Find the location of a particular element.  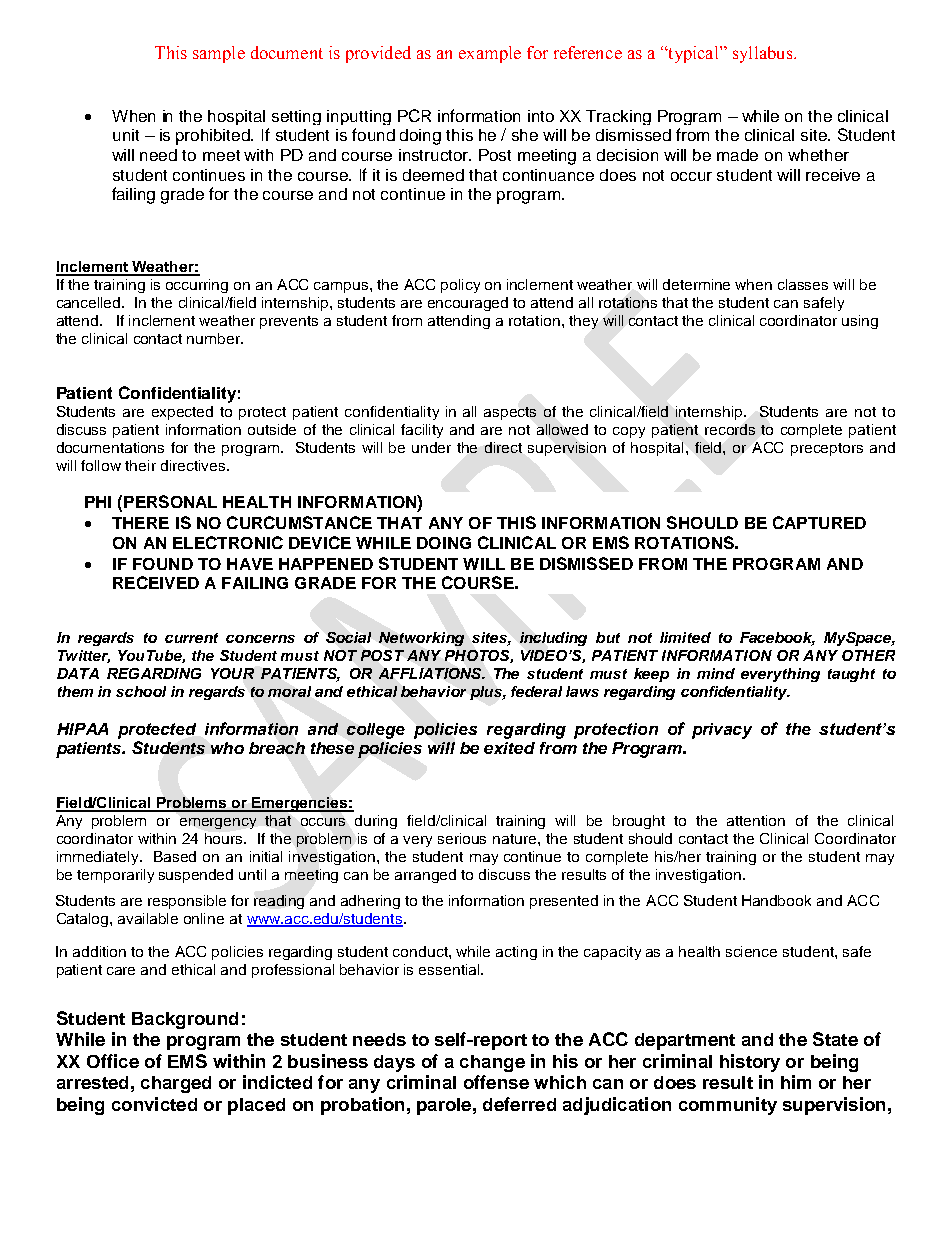

Networking is located at coordinates (421, 639).
